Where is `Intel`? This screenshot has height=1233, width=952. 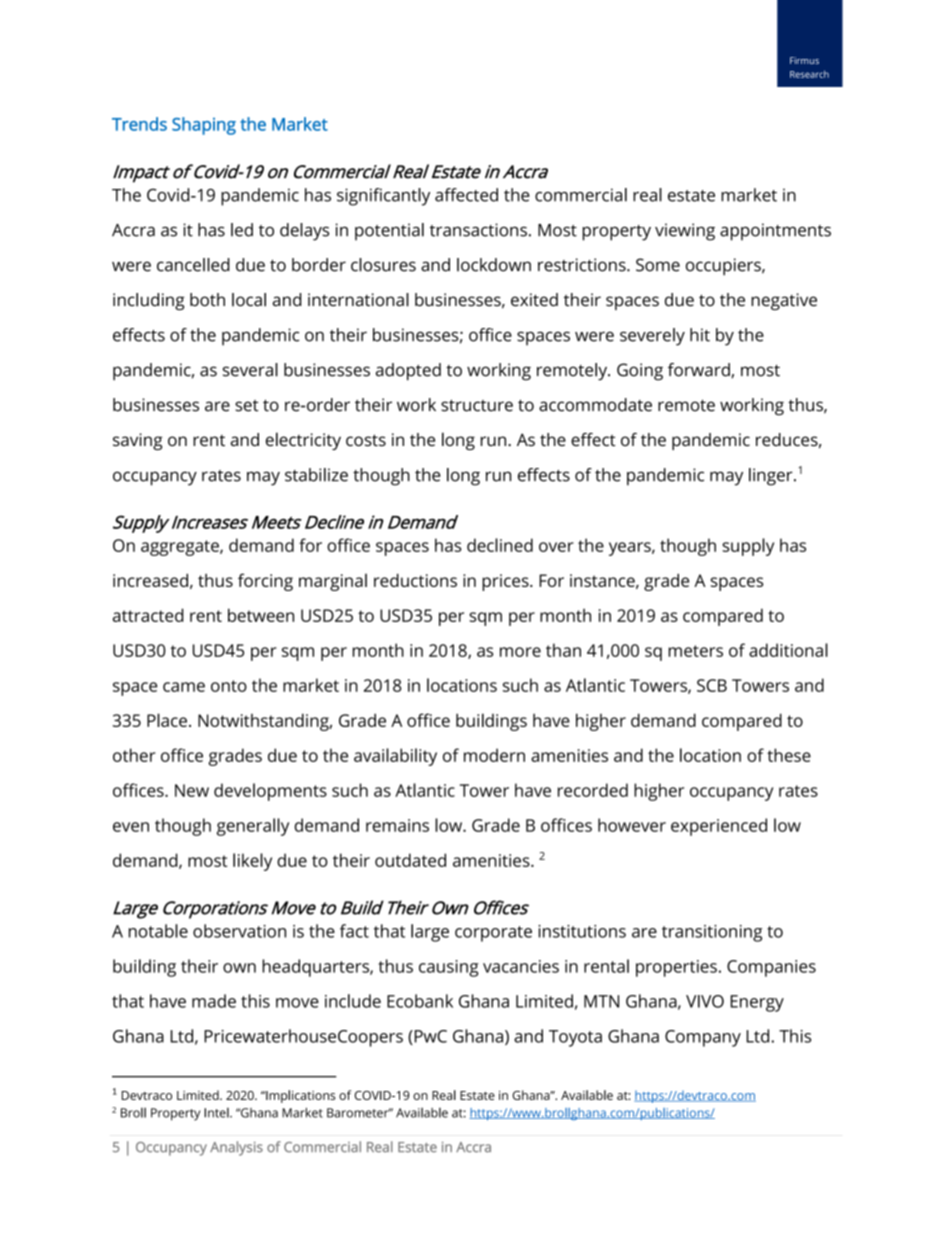 Intel is located at coordinates (217, 1113).
